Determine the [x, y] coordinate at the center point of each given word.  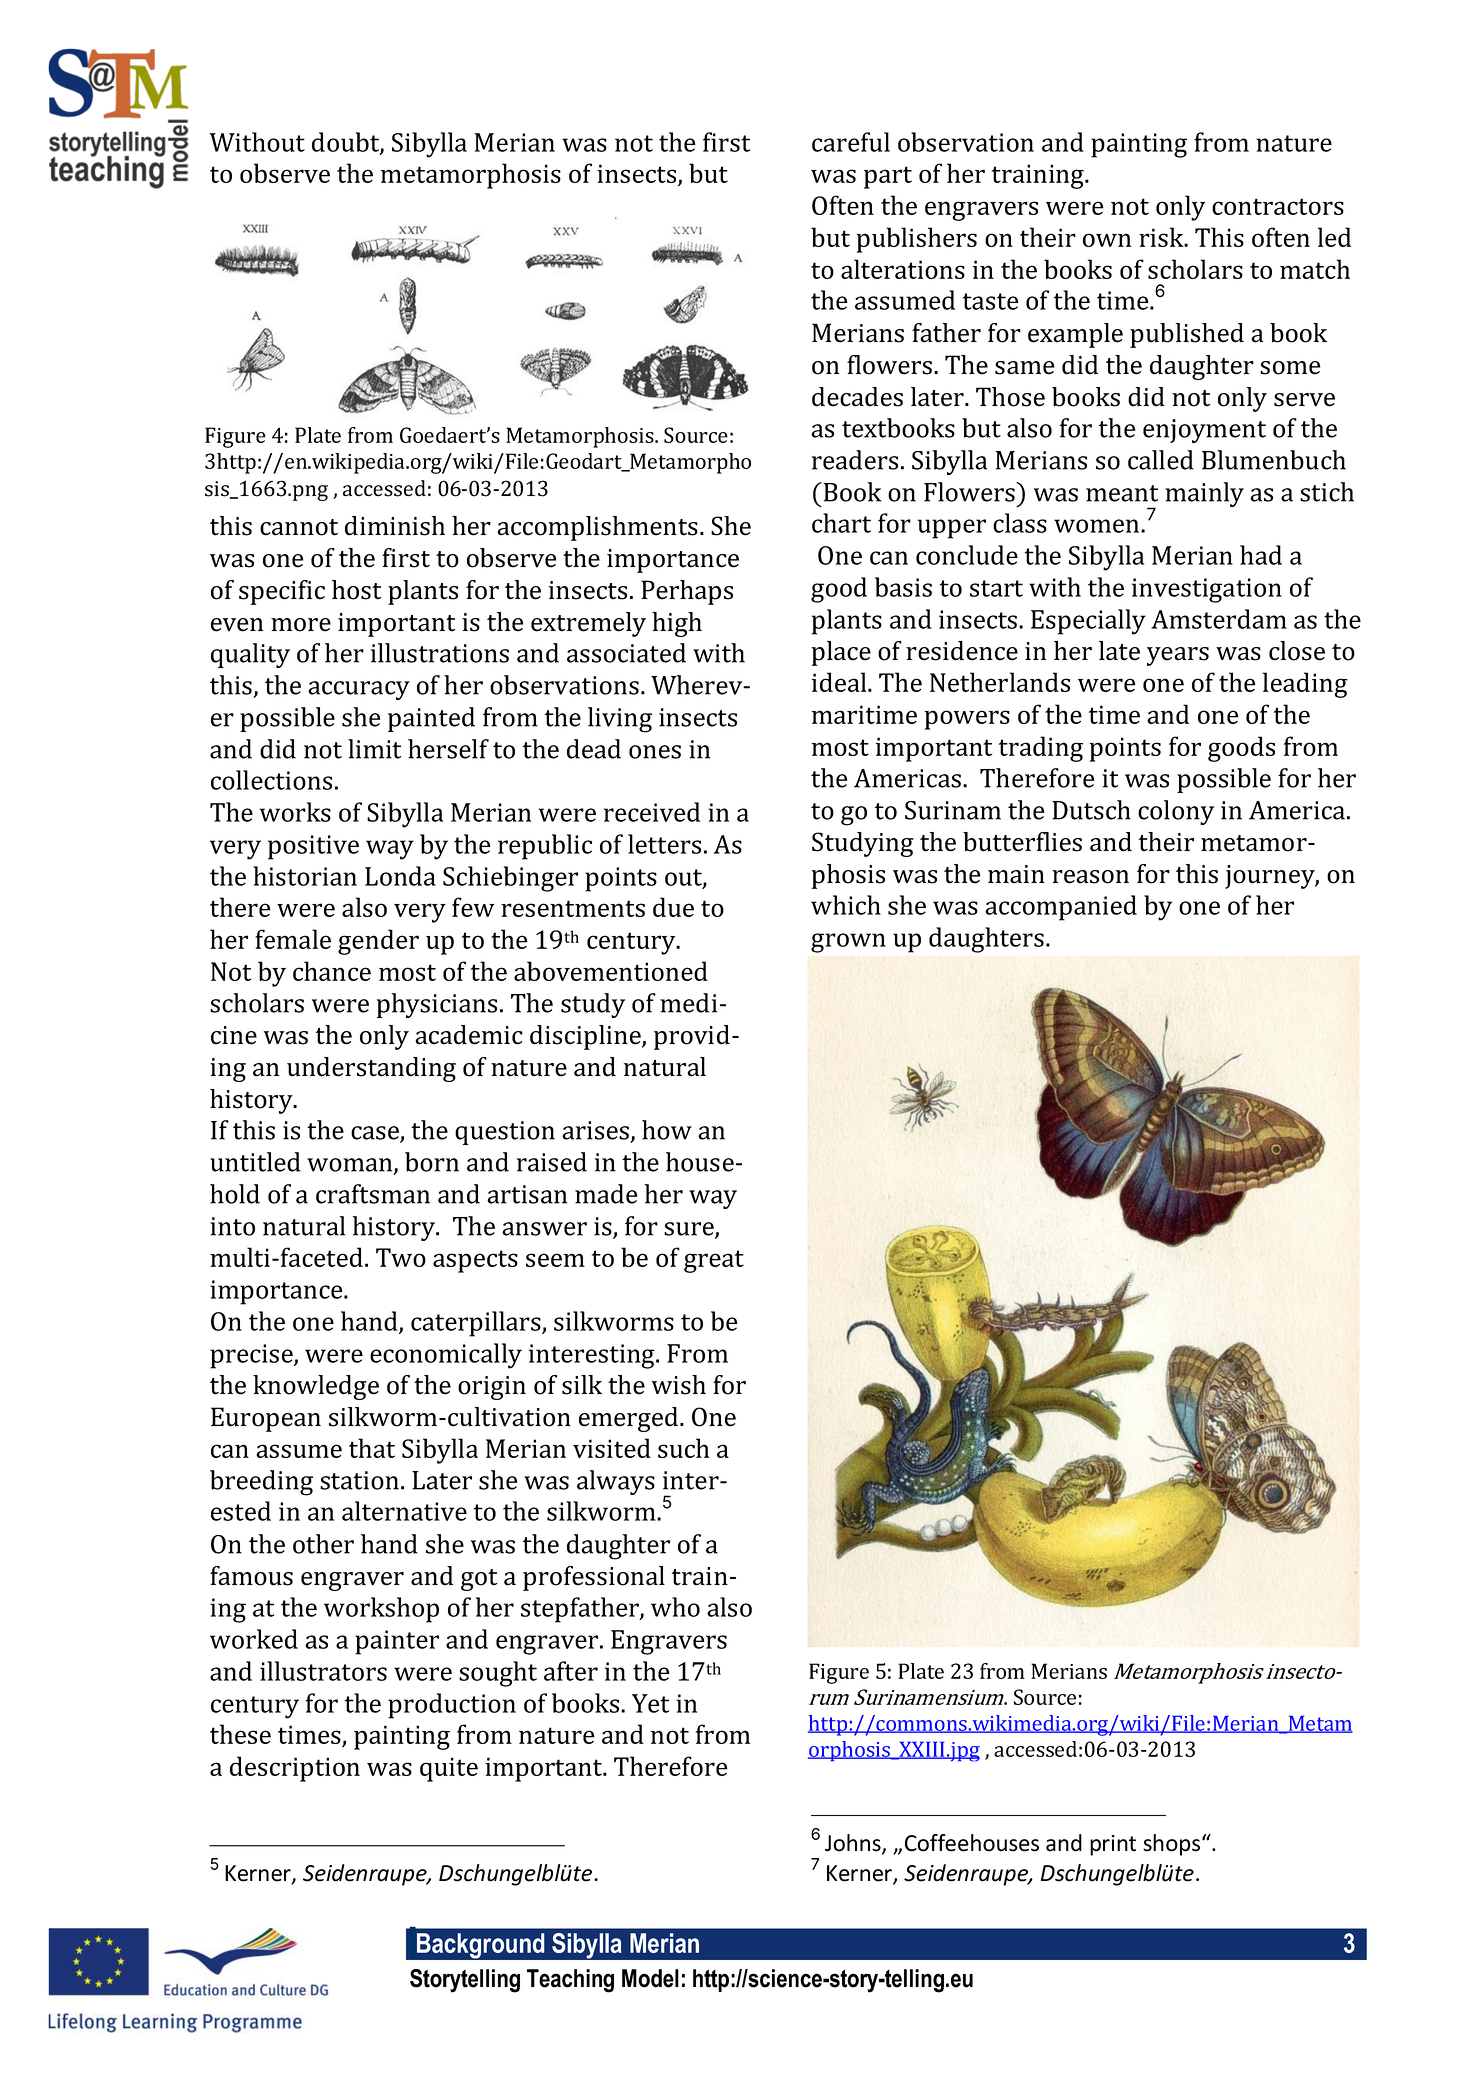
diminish [395, 526]
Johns [854, 1844]
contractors [1278, 206]
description [295, 1769]
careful [851, 142]
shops [1173, 1845]
